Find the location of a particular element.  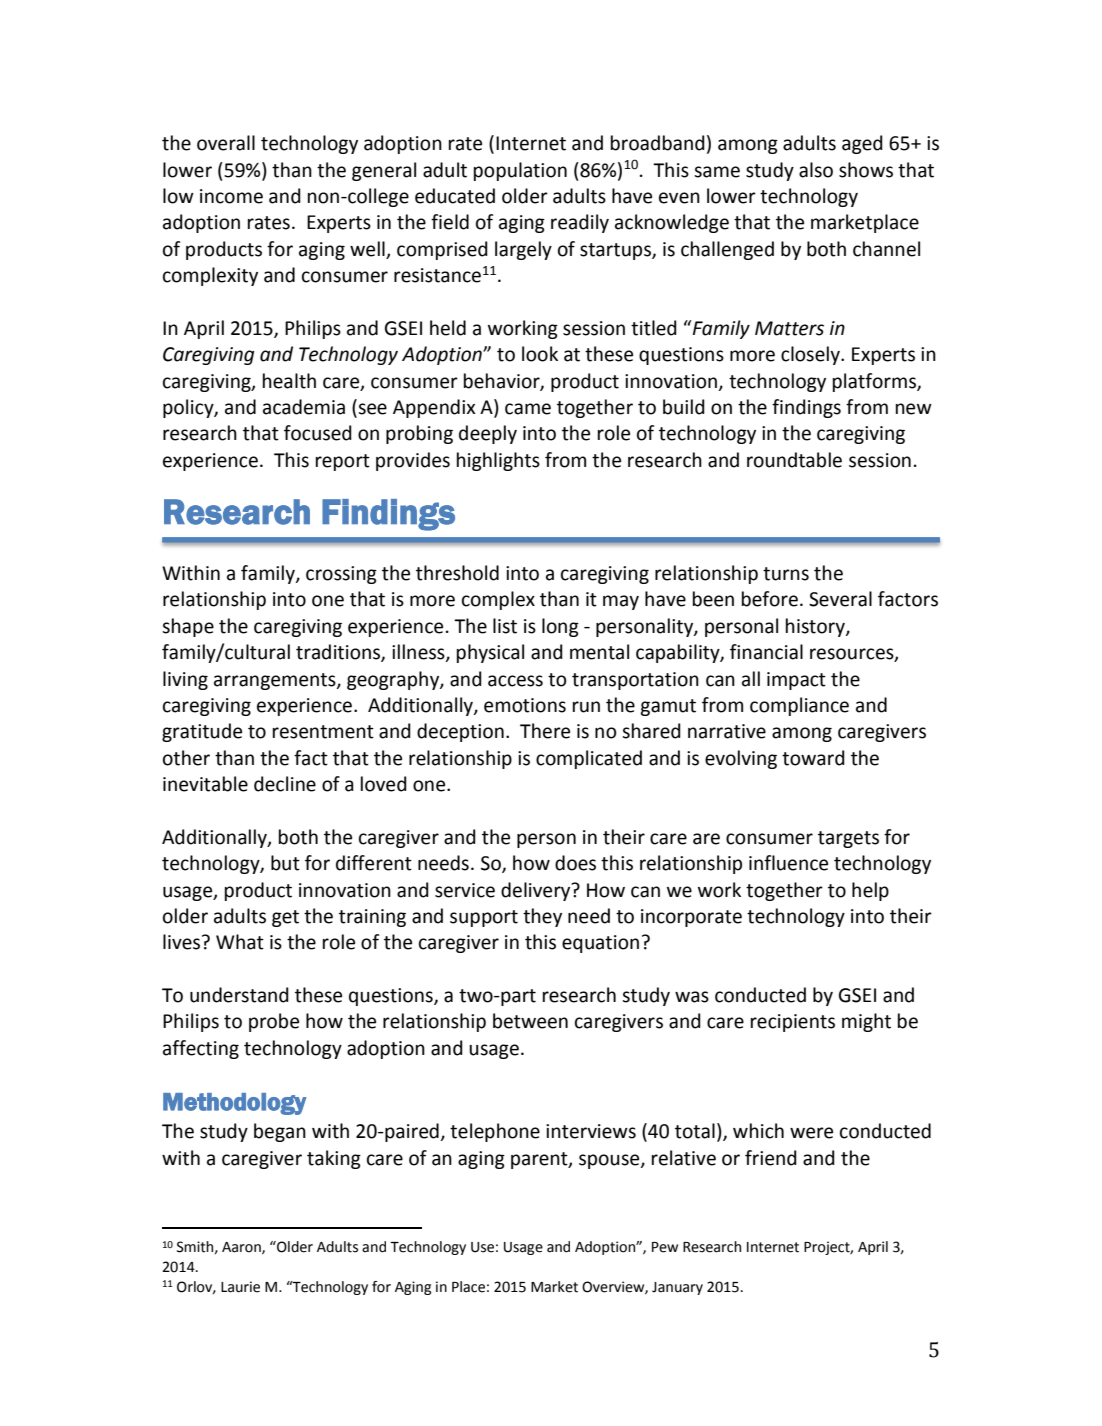

but is located at coordinates (285, 863).
